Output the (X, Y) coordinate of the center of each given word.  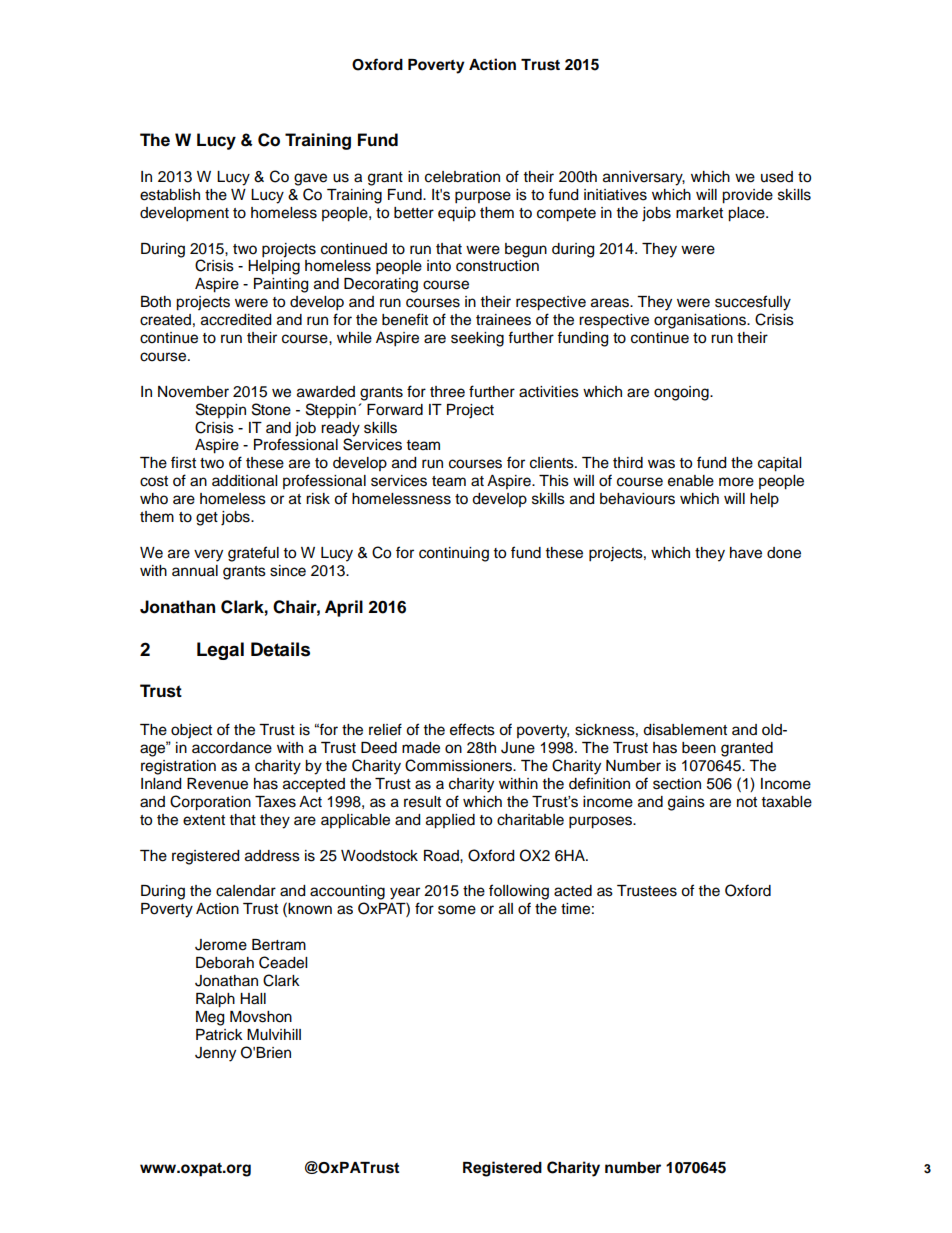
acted (573, 891)
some (457, 910)
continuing (454, 554)
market (699, 213)
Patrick (219, 1035)
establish (170, 195)
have (746, 553)
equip (457, 214)
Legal (220, 651)
